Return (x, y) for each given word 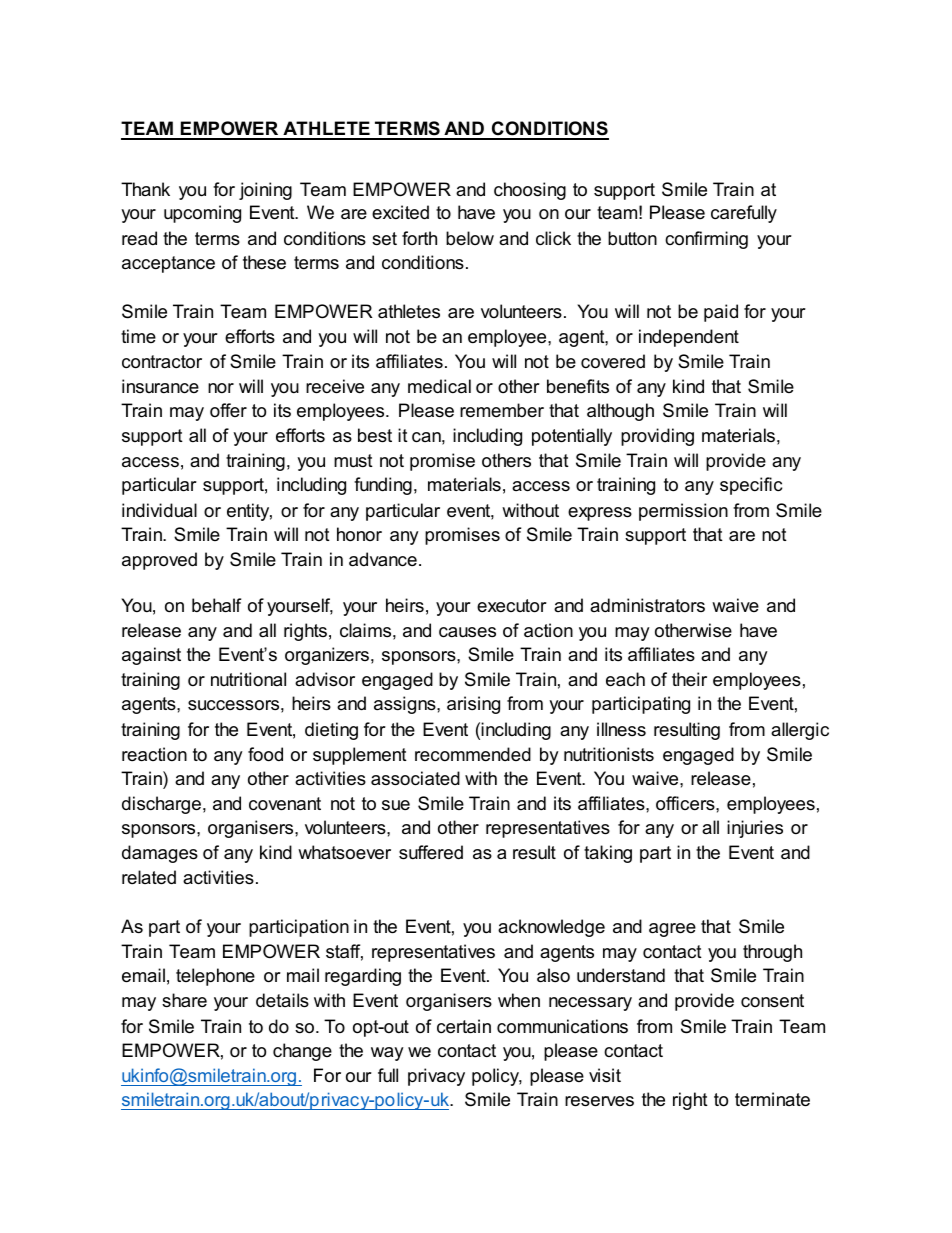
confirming (706, 240)
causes (467, 632)
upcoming (202, 214)
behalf (216, 605)
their (689, 679)
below (470, 238)
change (302, 1052)
